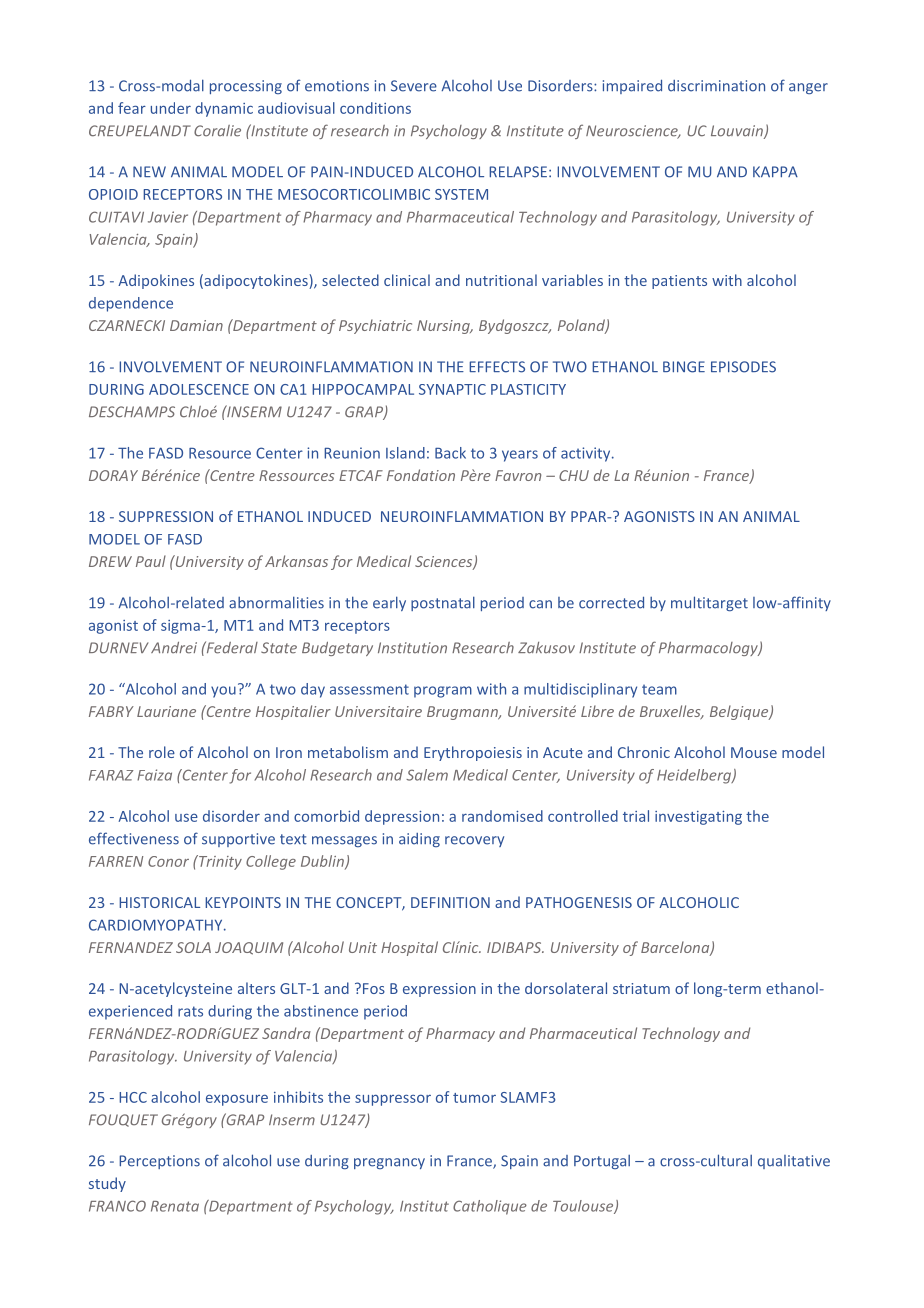 This document has width=924, height=1308. Describe the element at coordinates (716, 86) in the document. I see `discrimination` at that location.
